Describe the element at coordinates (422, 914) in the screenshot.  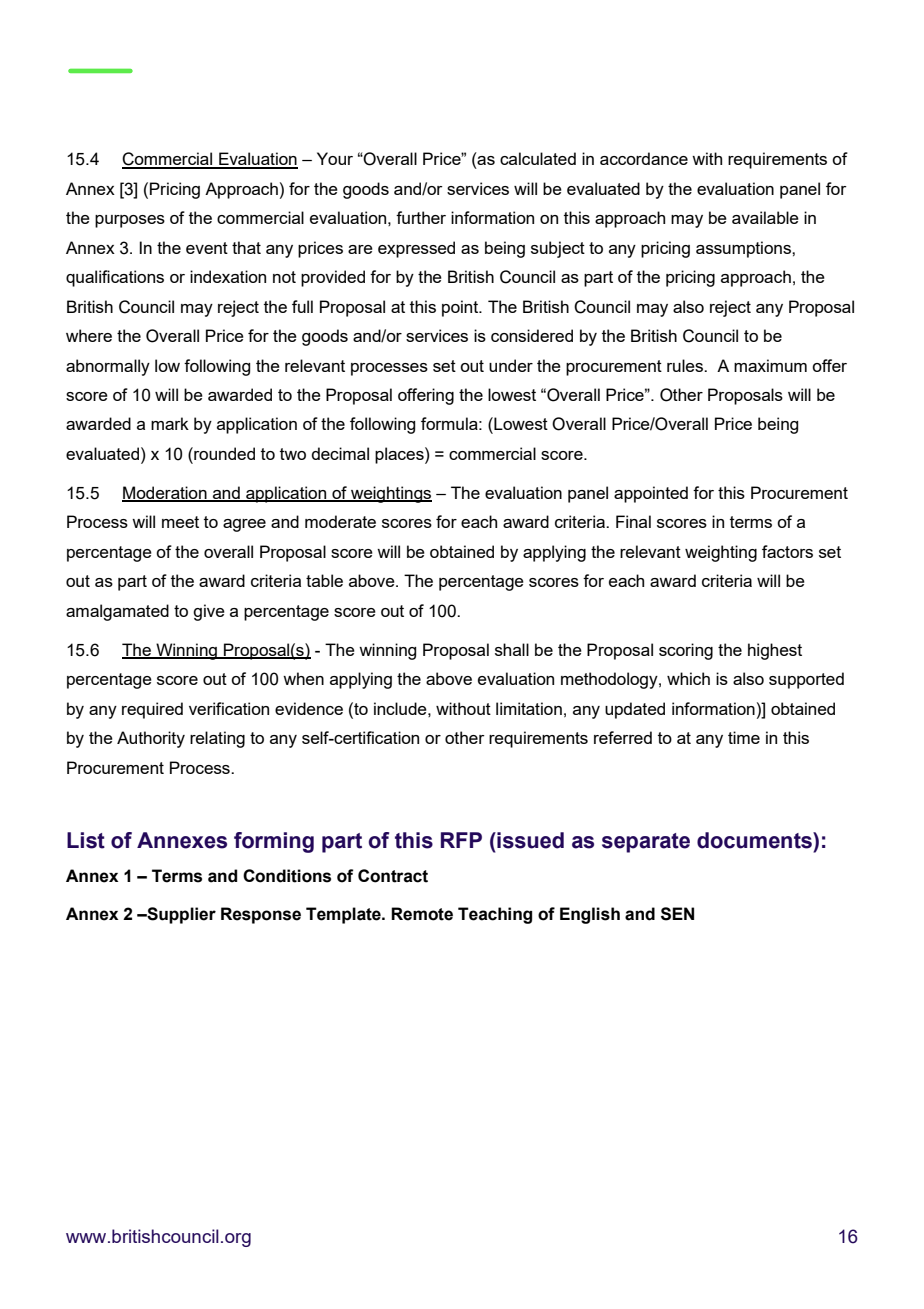
I see `Remote` at that location.
